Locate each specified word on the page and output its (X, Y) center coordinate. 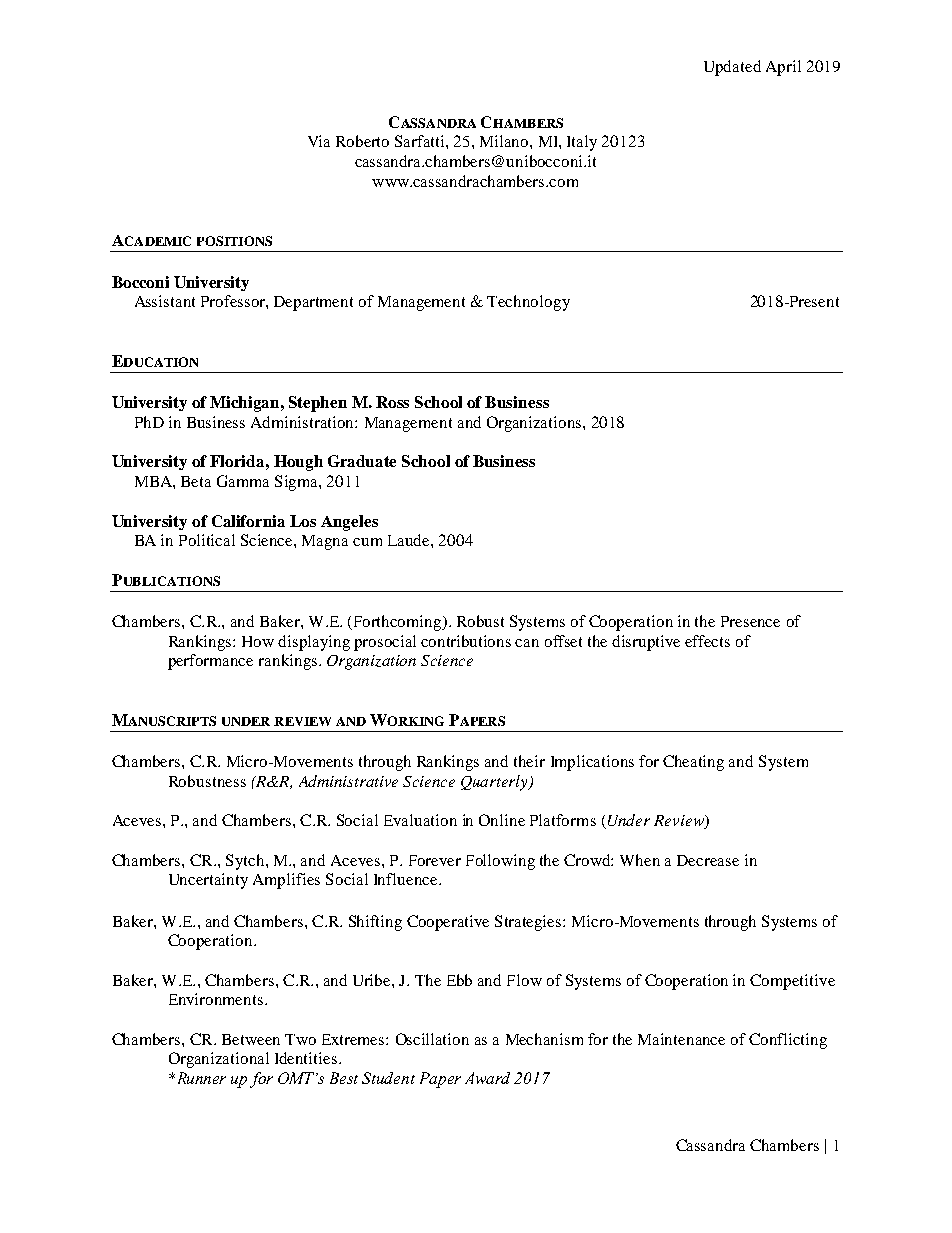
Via (319, 141)
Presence (750, 621)
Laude (410, 540)
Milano (505, 141)
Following (500, 862)
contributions (466, 641)
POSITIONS (234, 241)
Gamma (243, 481)
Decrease (708, 860)
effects (707, 641)
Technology (528, 303)
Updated (732, 68)
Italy (582, 143)
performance (210, 662)
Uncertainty (208, 881)
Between (251, 1039)
